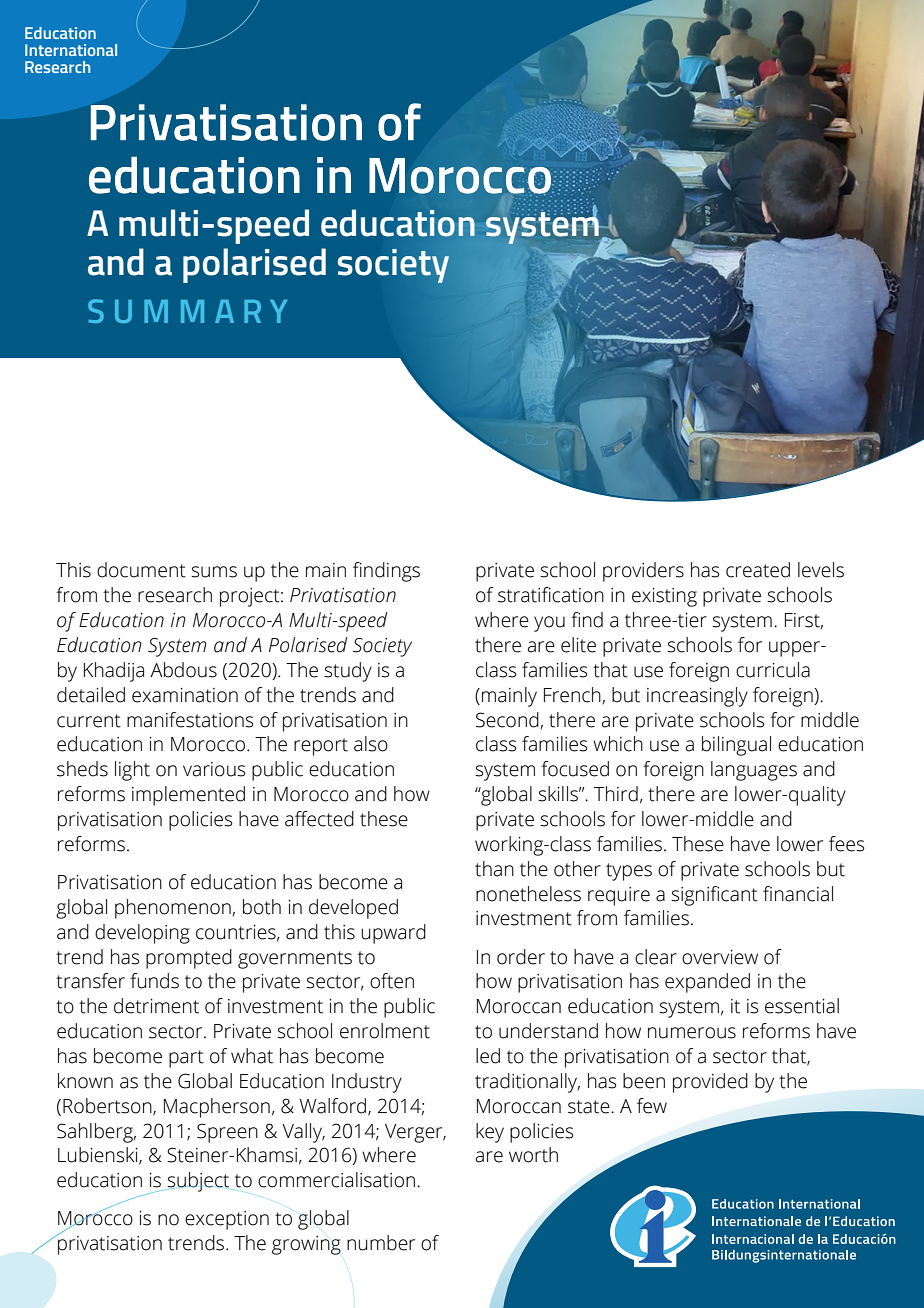  What do you see at coordinates (187, 311) in the image?
I see `SUMMARY` at bounding box center [187, 311].
